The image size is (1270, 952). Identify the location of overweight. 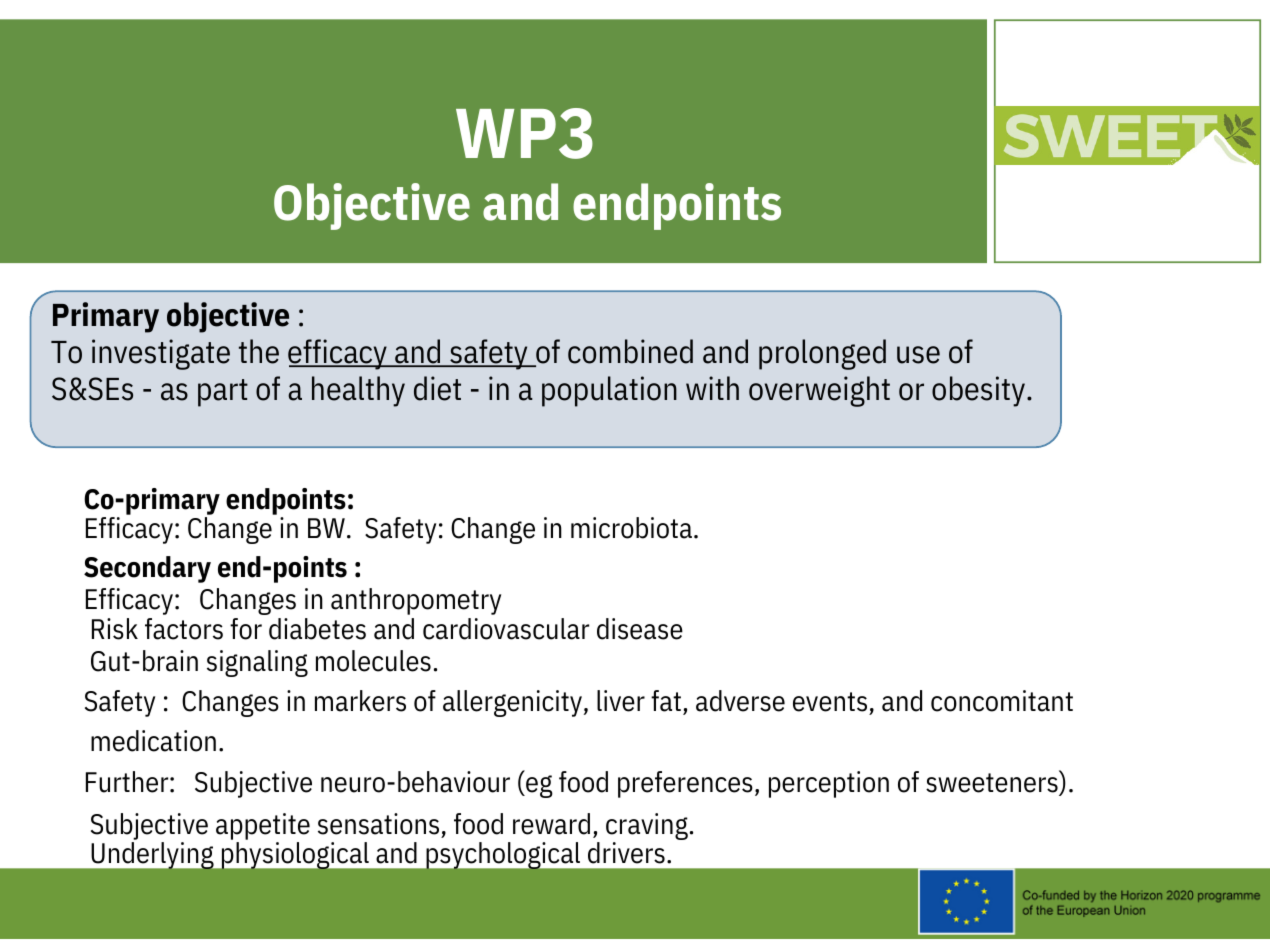
(819, 391).
